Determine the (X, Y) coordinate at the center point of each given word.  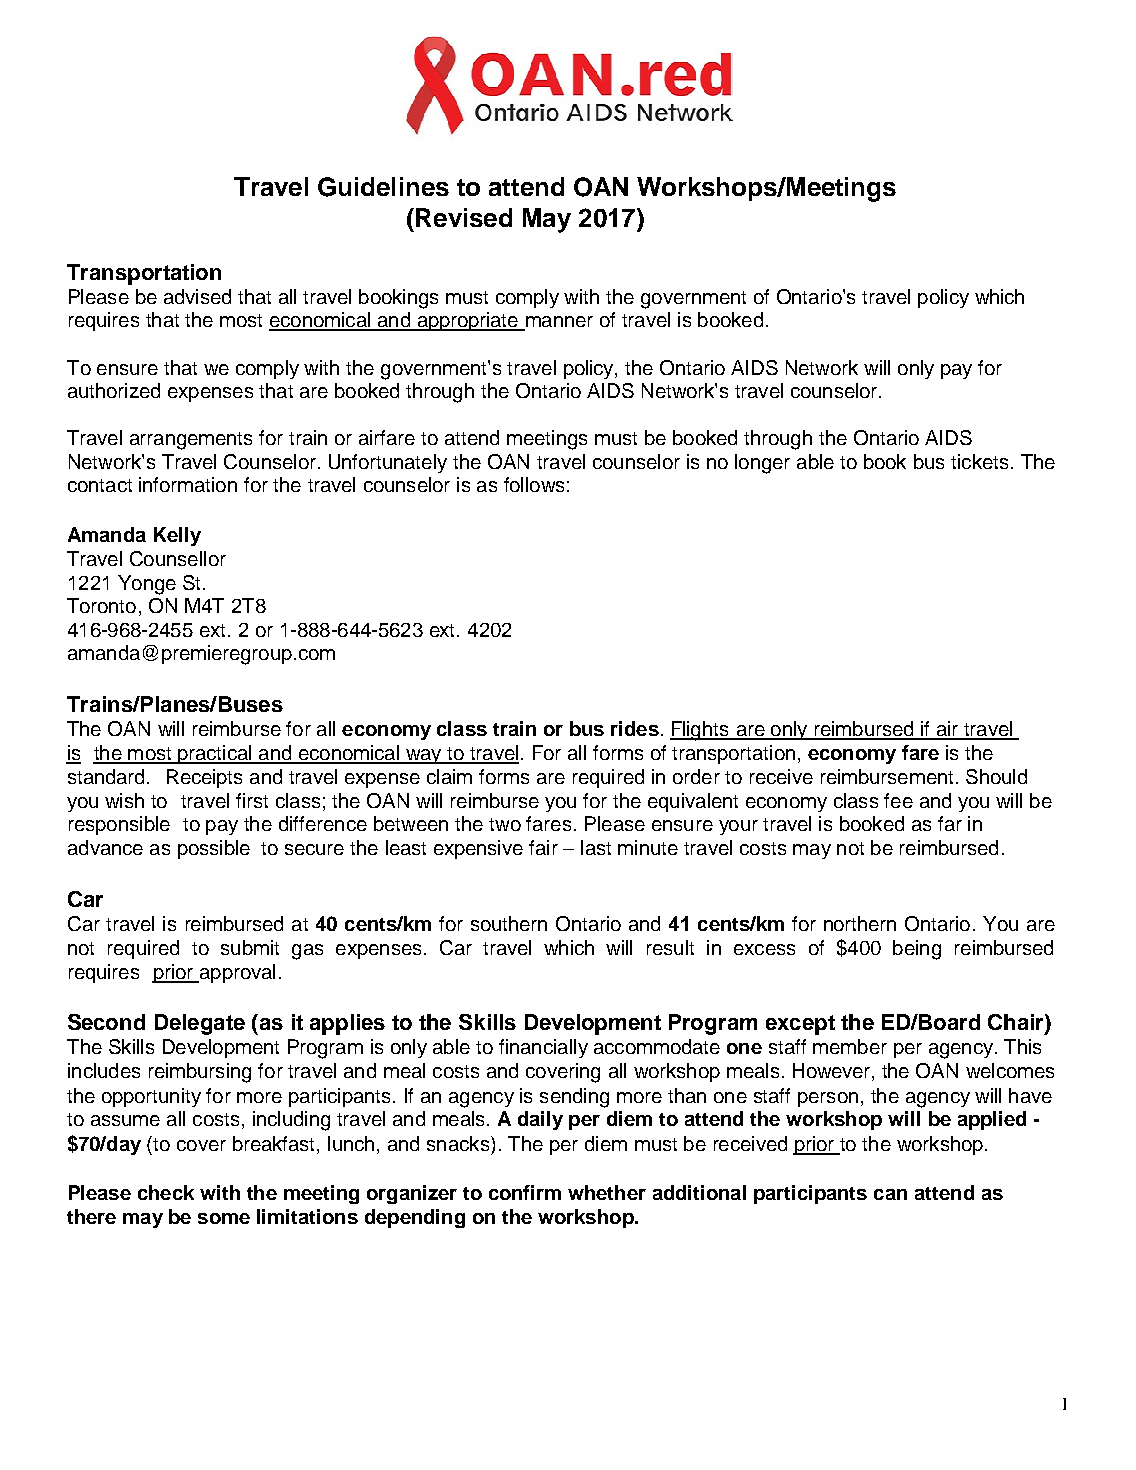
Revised (464, 217)
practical (215, 754)
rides (635, 728)
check (166, 1192)
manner (558, 323)
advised (197, 296)
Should (996, 776)
